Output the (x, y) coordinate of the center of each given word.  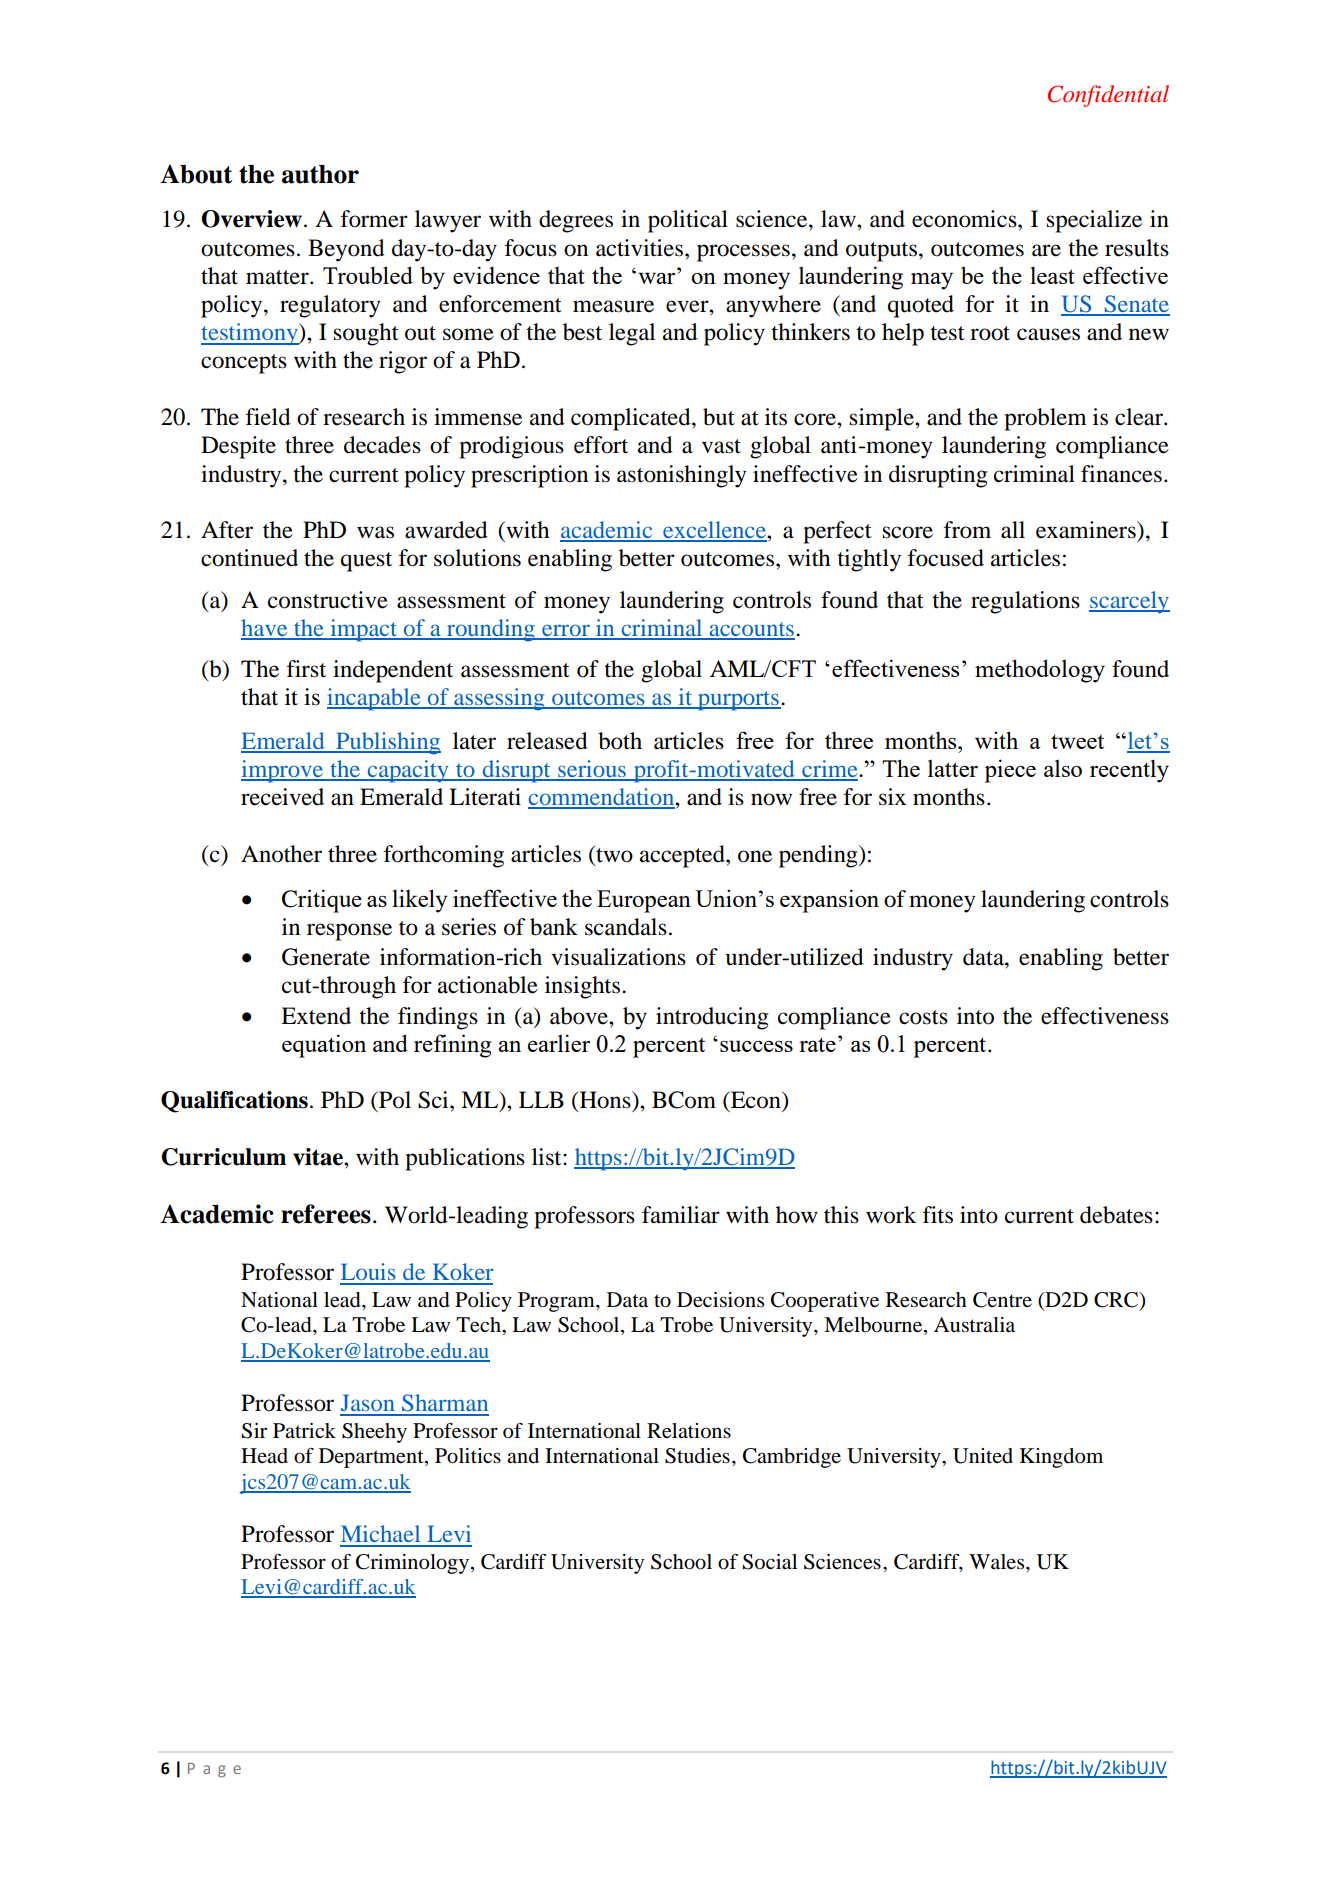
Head (264, 1456)
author (320, 174)
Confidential (1108, 96)
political (688, 221)
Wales (998, 1561)
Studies (697, 1456)
